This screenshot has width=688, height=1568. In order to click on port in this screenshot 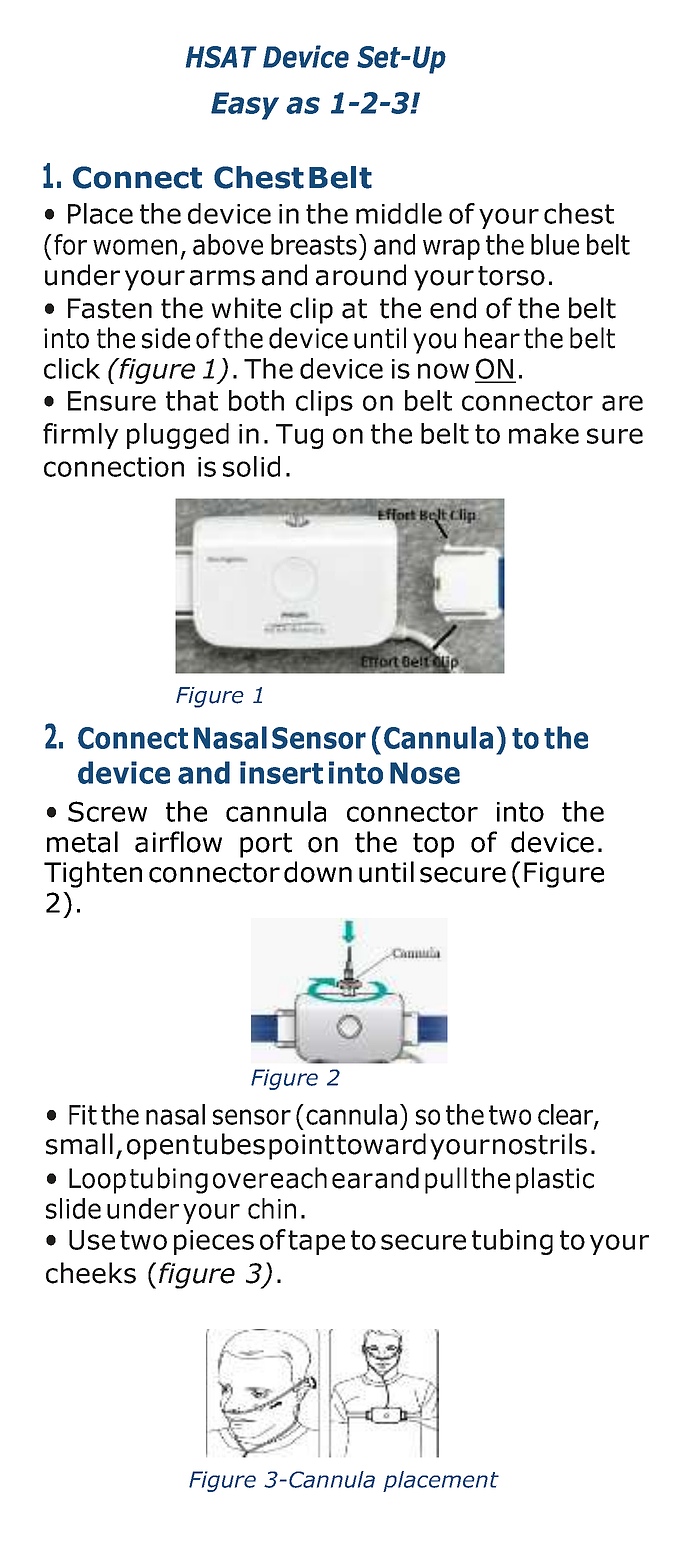, I will do `click(266, 845)`.
